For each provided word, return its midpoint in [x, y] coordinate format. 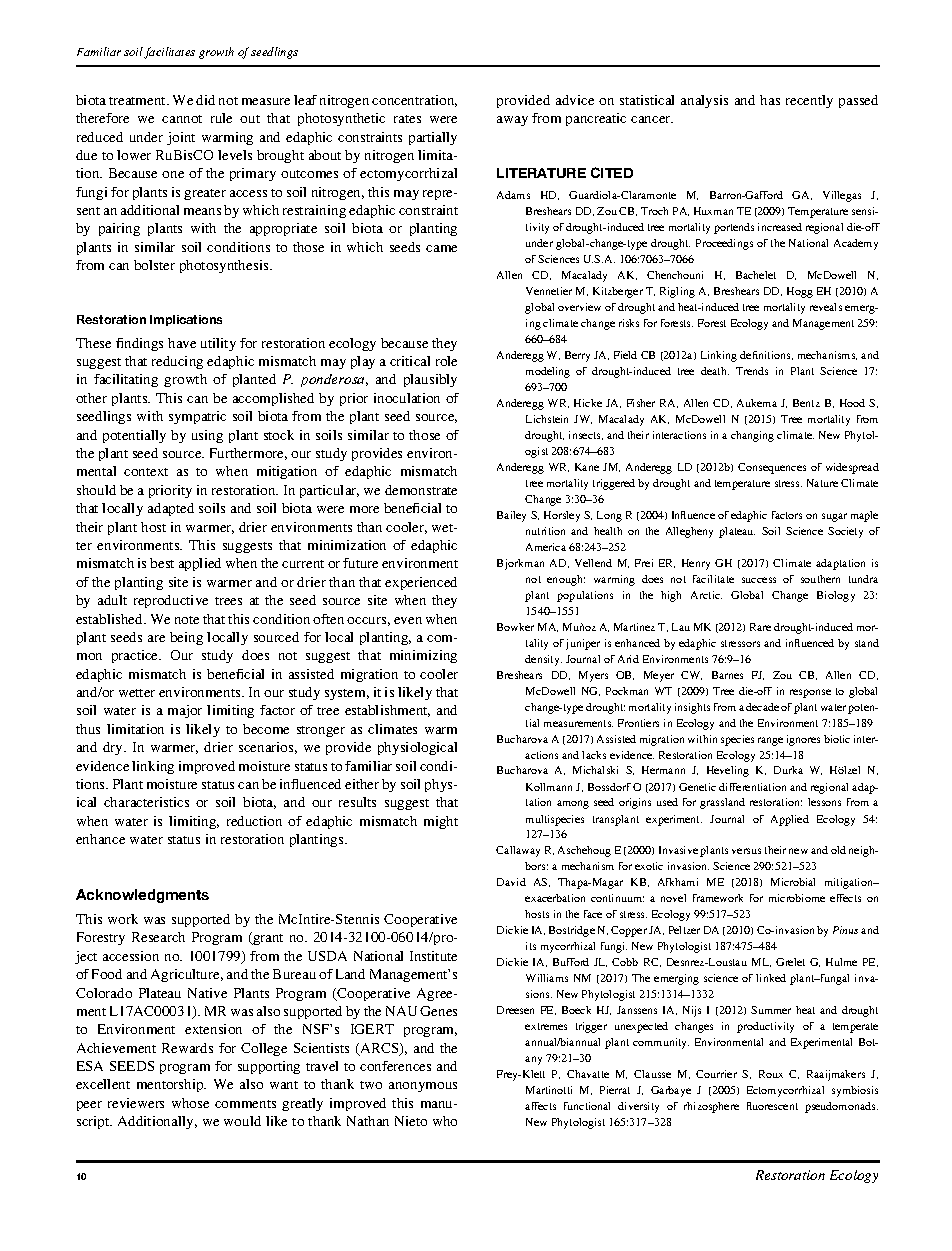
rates [407, 119]
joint [181, 138]
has [770, 100]
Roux [771, 1074]
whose [190, 1103]
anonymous [423, 1087]
